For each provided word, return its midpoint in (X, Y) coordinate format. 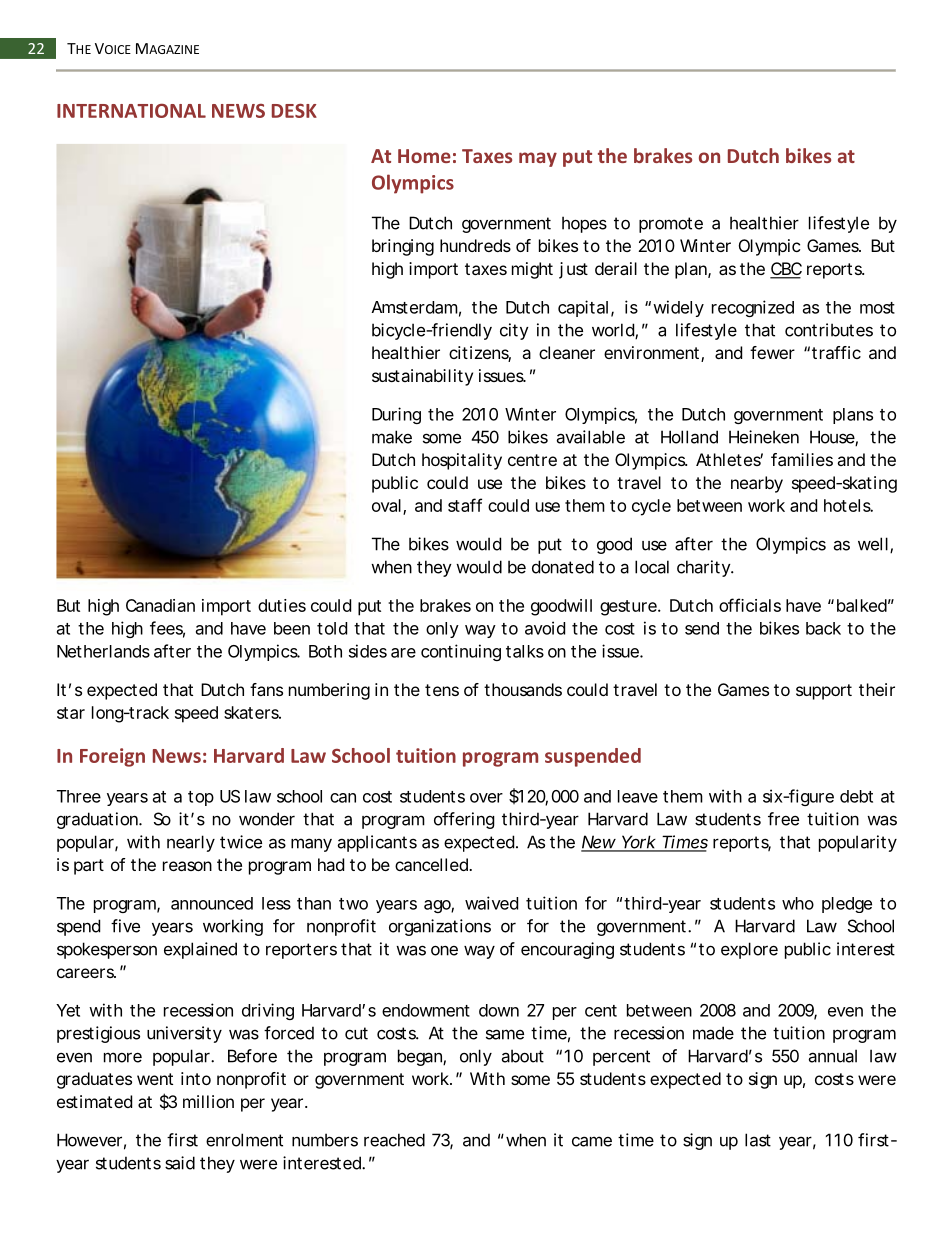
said (180, 1163)
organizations (440, 927)
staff (465, 505)
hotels (848, 505)
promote (671, 225)
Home (424, 156)
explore (749, 950)
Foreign (112, 757)
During (396, 415)
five (125, 926)
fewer (772, 352)
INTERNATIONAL (131, 111)
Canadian (160, 605)
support (824, 692)
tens (442, 690)
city (514, 331)
